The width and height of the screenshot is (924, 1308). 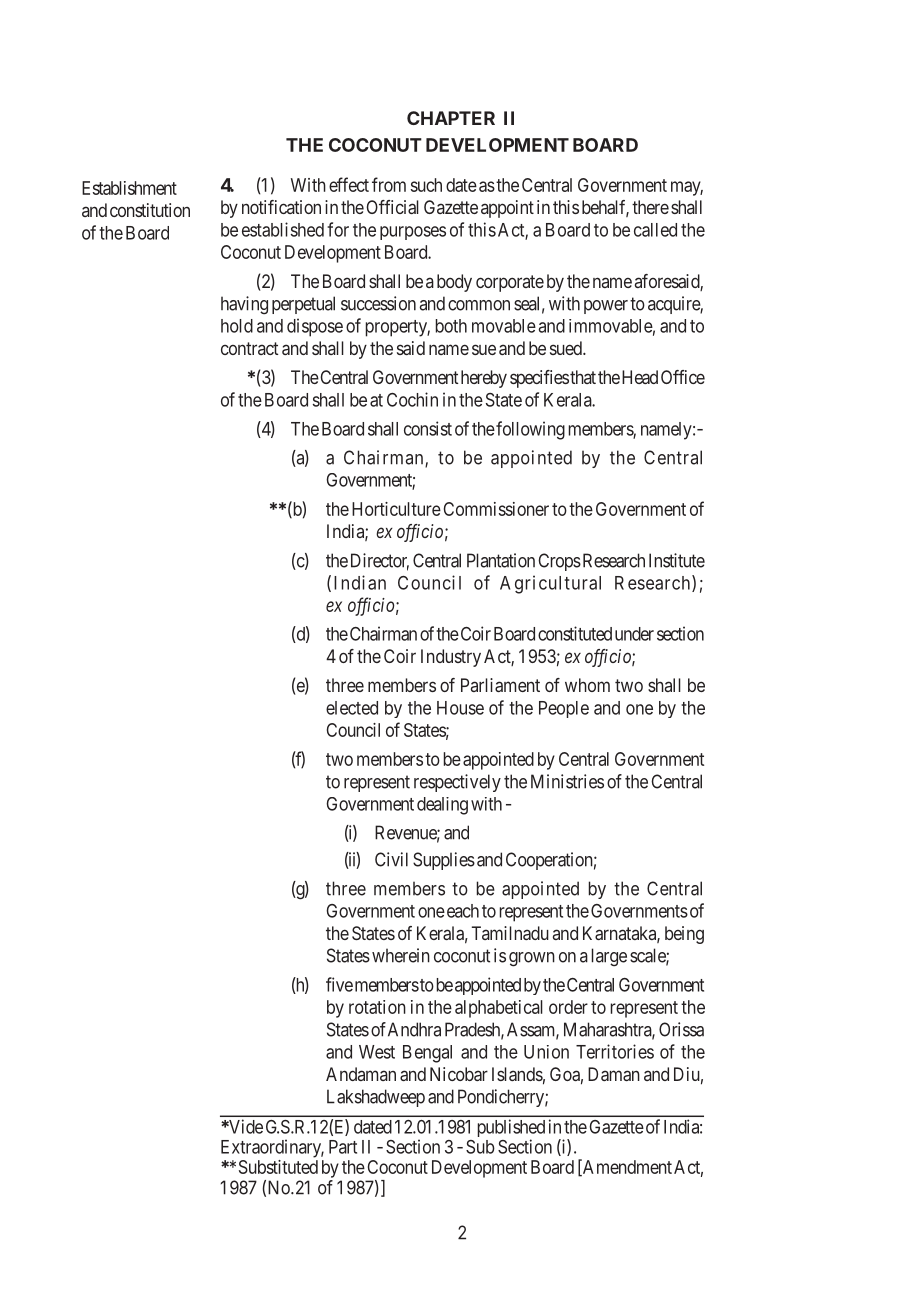 I want to click on from, so click(x=389, y=184).
